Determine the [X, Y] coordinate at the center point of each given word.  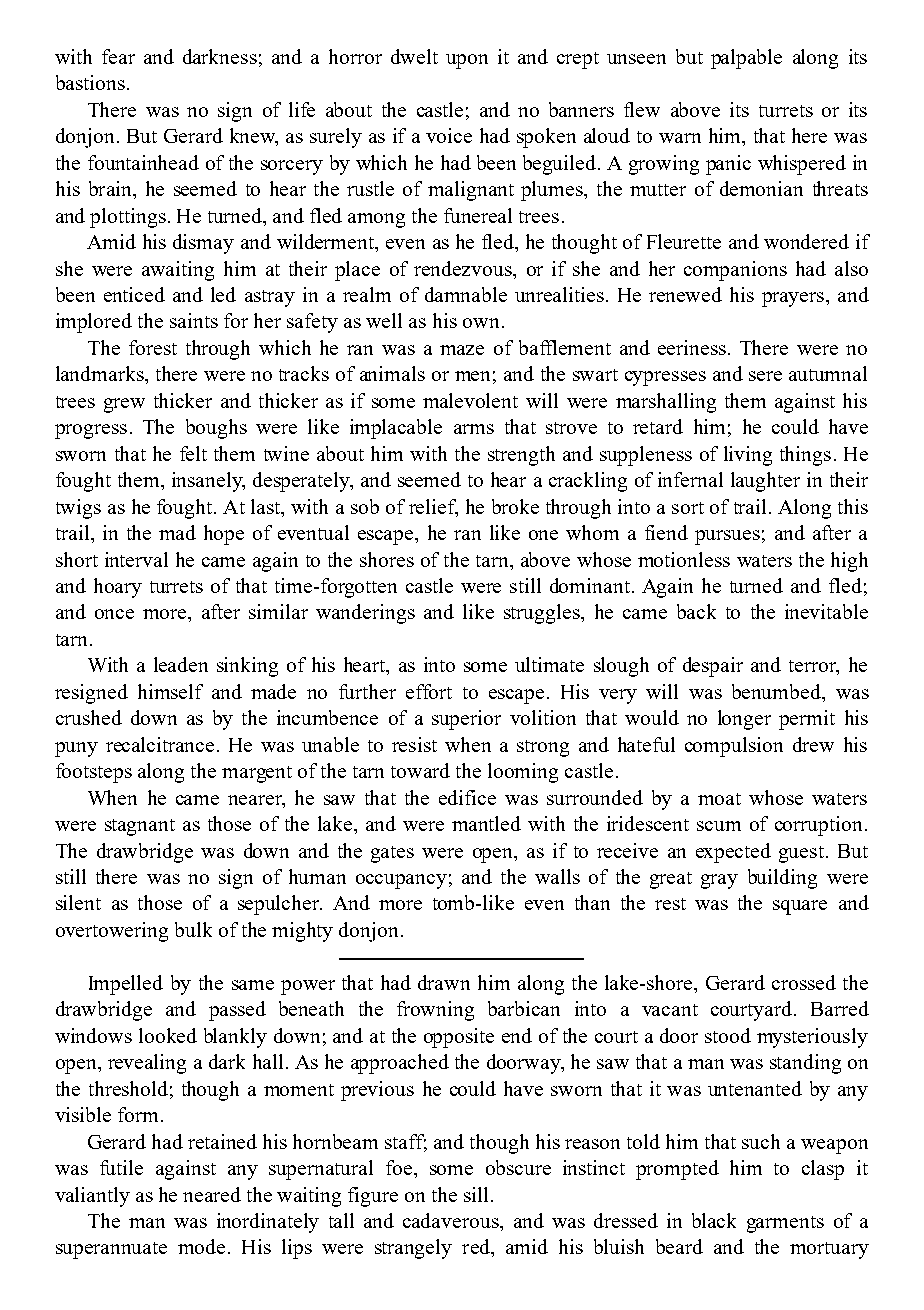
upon [467, 61]
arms [474, 429]
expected [733, 853]
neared [212, 1194]
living [748, 456]
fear [118, 56]
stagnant [140, 827]
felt [193, 453]
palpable [746, 59]
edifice [467, 797]
